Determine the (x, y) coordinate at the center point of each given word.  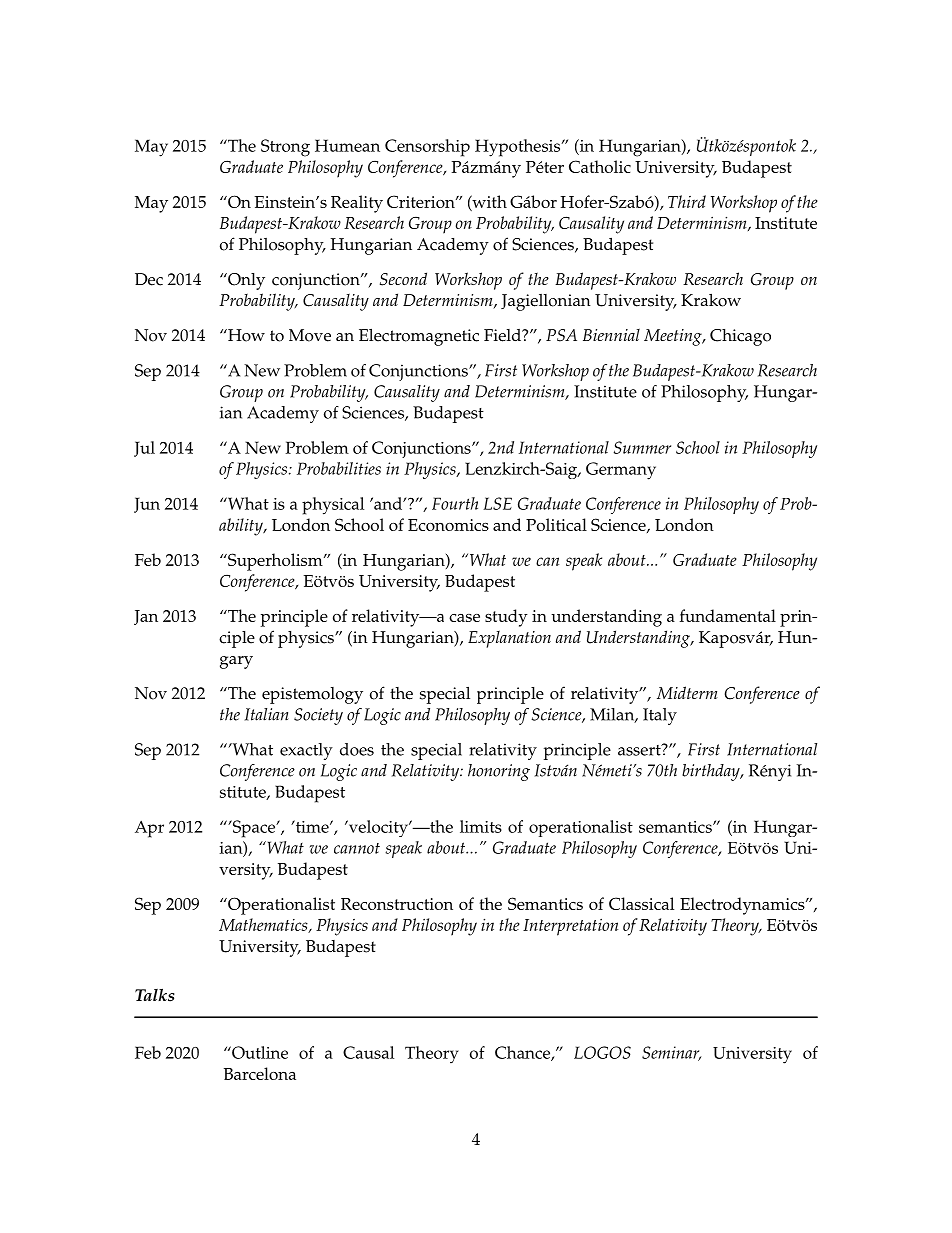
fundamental (728, 615)
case (464, 618)
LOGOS (602, 1052)
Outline (259, 1052)
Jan (146, 617)
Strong (285, 148)
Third (687, 201)
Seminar (672, 1053)
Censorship (427, 148)
